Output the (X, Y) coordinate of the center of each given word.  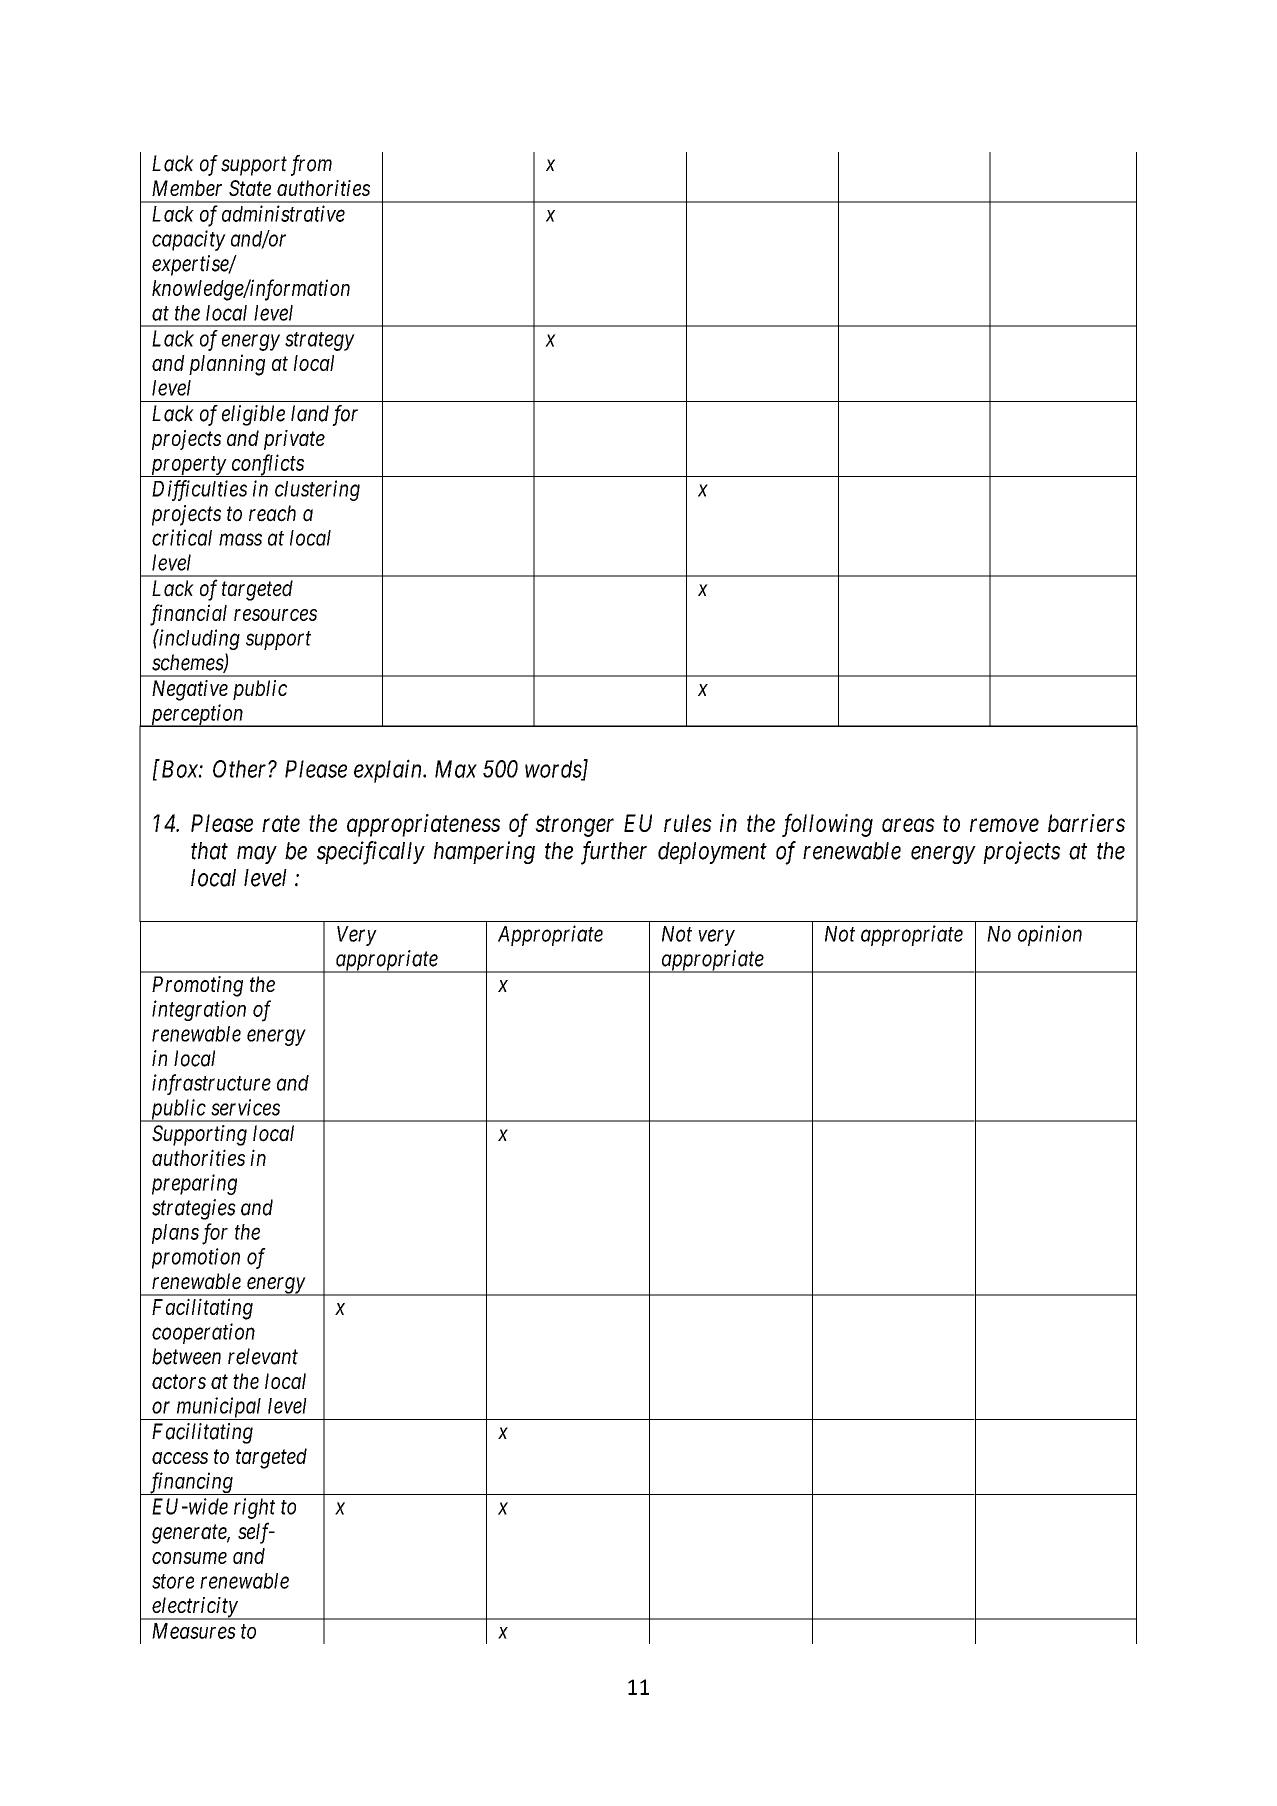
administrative (283, 213)
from (311, 165)
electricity (194, 1608)
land (310, 413)
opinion (1050, 935)
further (614, 853)
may (257, 855)
